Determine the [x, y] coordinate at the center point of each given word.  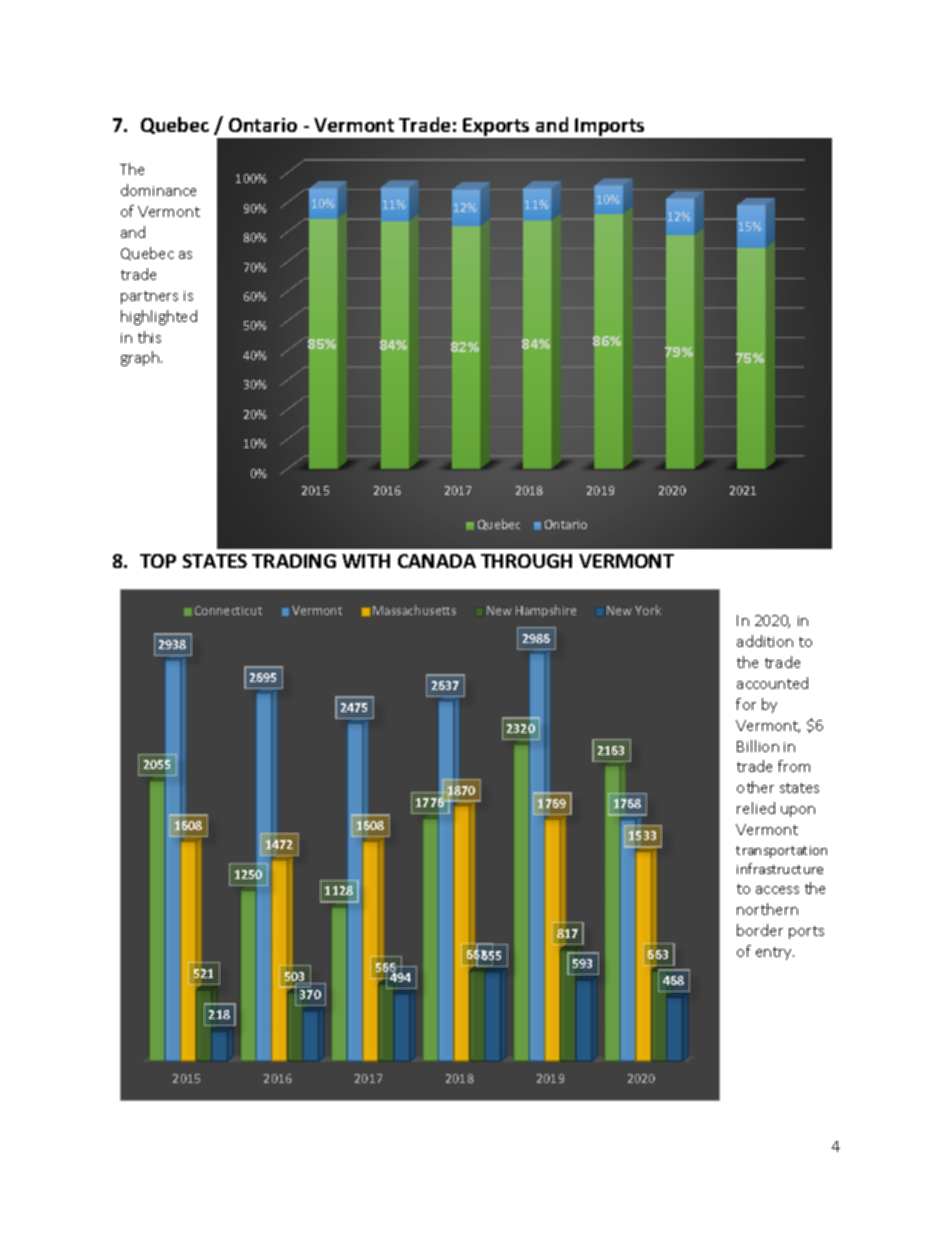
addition [765, 641]
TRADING [294, 561]
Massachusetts [414, 610]
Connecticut [228, 610]
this [149, 337]
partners [149, 297]
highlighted [159, 317]
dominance [158, 190]
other [755, 787]
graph [141, 358]
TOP [158, 561]
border [760, 930]
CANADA [437, 561]
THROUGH [526, 561]
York [648, 610]
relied [756, 808]
